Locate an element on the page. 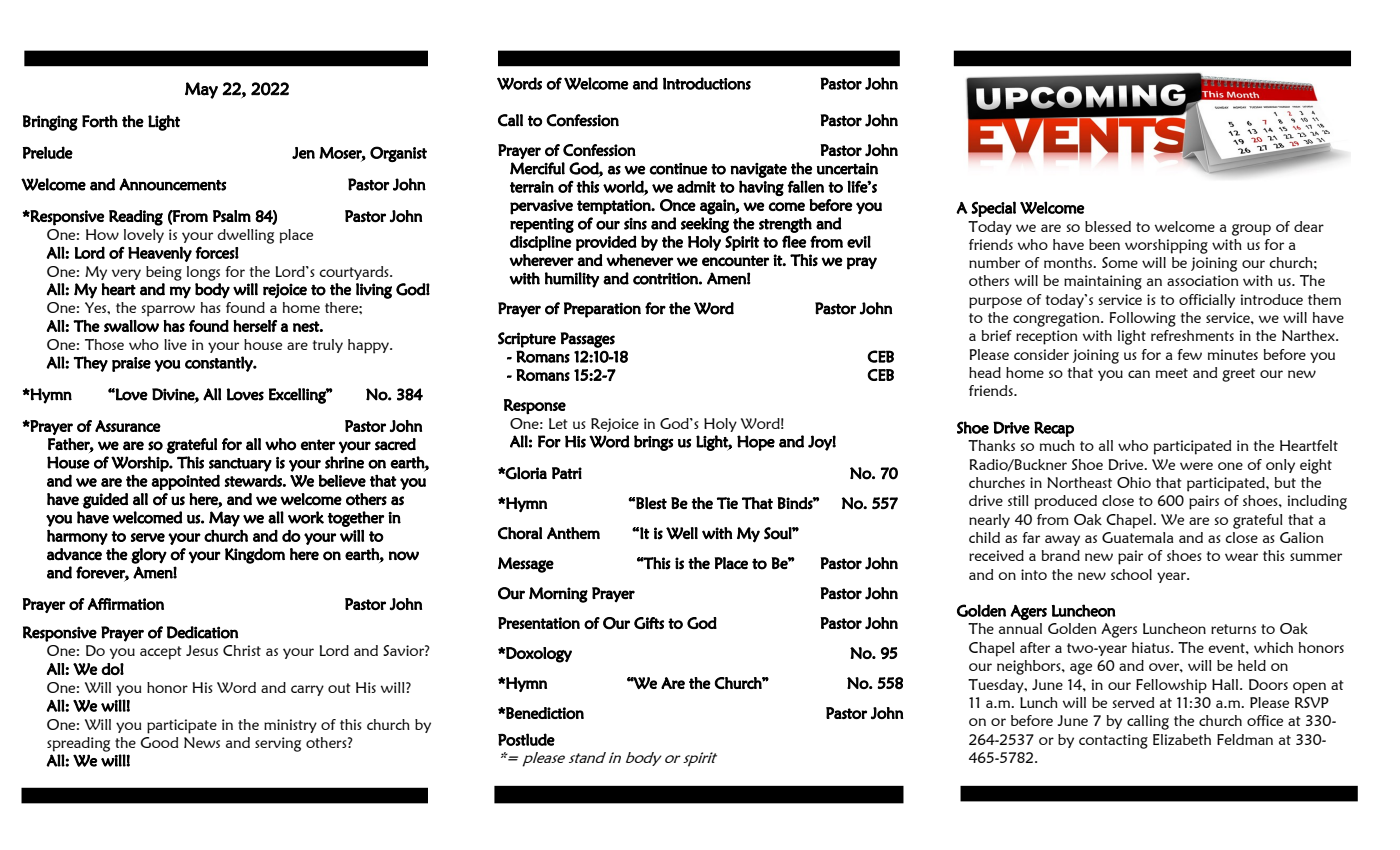 The height and width of the image is (850, 1400). Guatemala is located at coordinates (1138, 537).
